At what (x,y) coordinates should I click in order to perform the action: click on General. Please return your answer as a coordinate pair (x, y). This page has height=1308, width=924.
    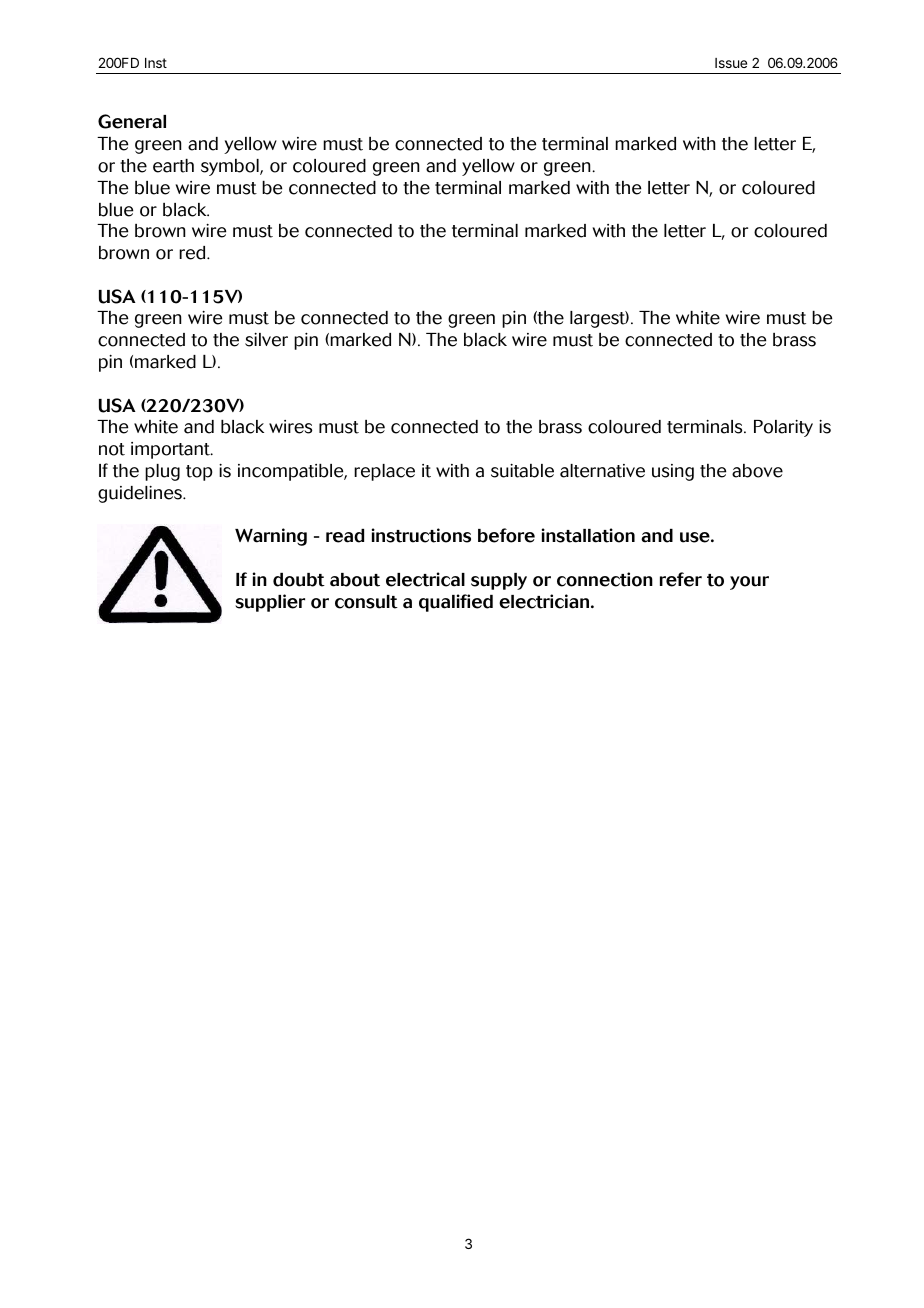
    Looking at the image, I should click on (132, 121).
